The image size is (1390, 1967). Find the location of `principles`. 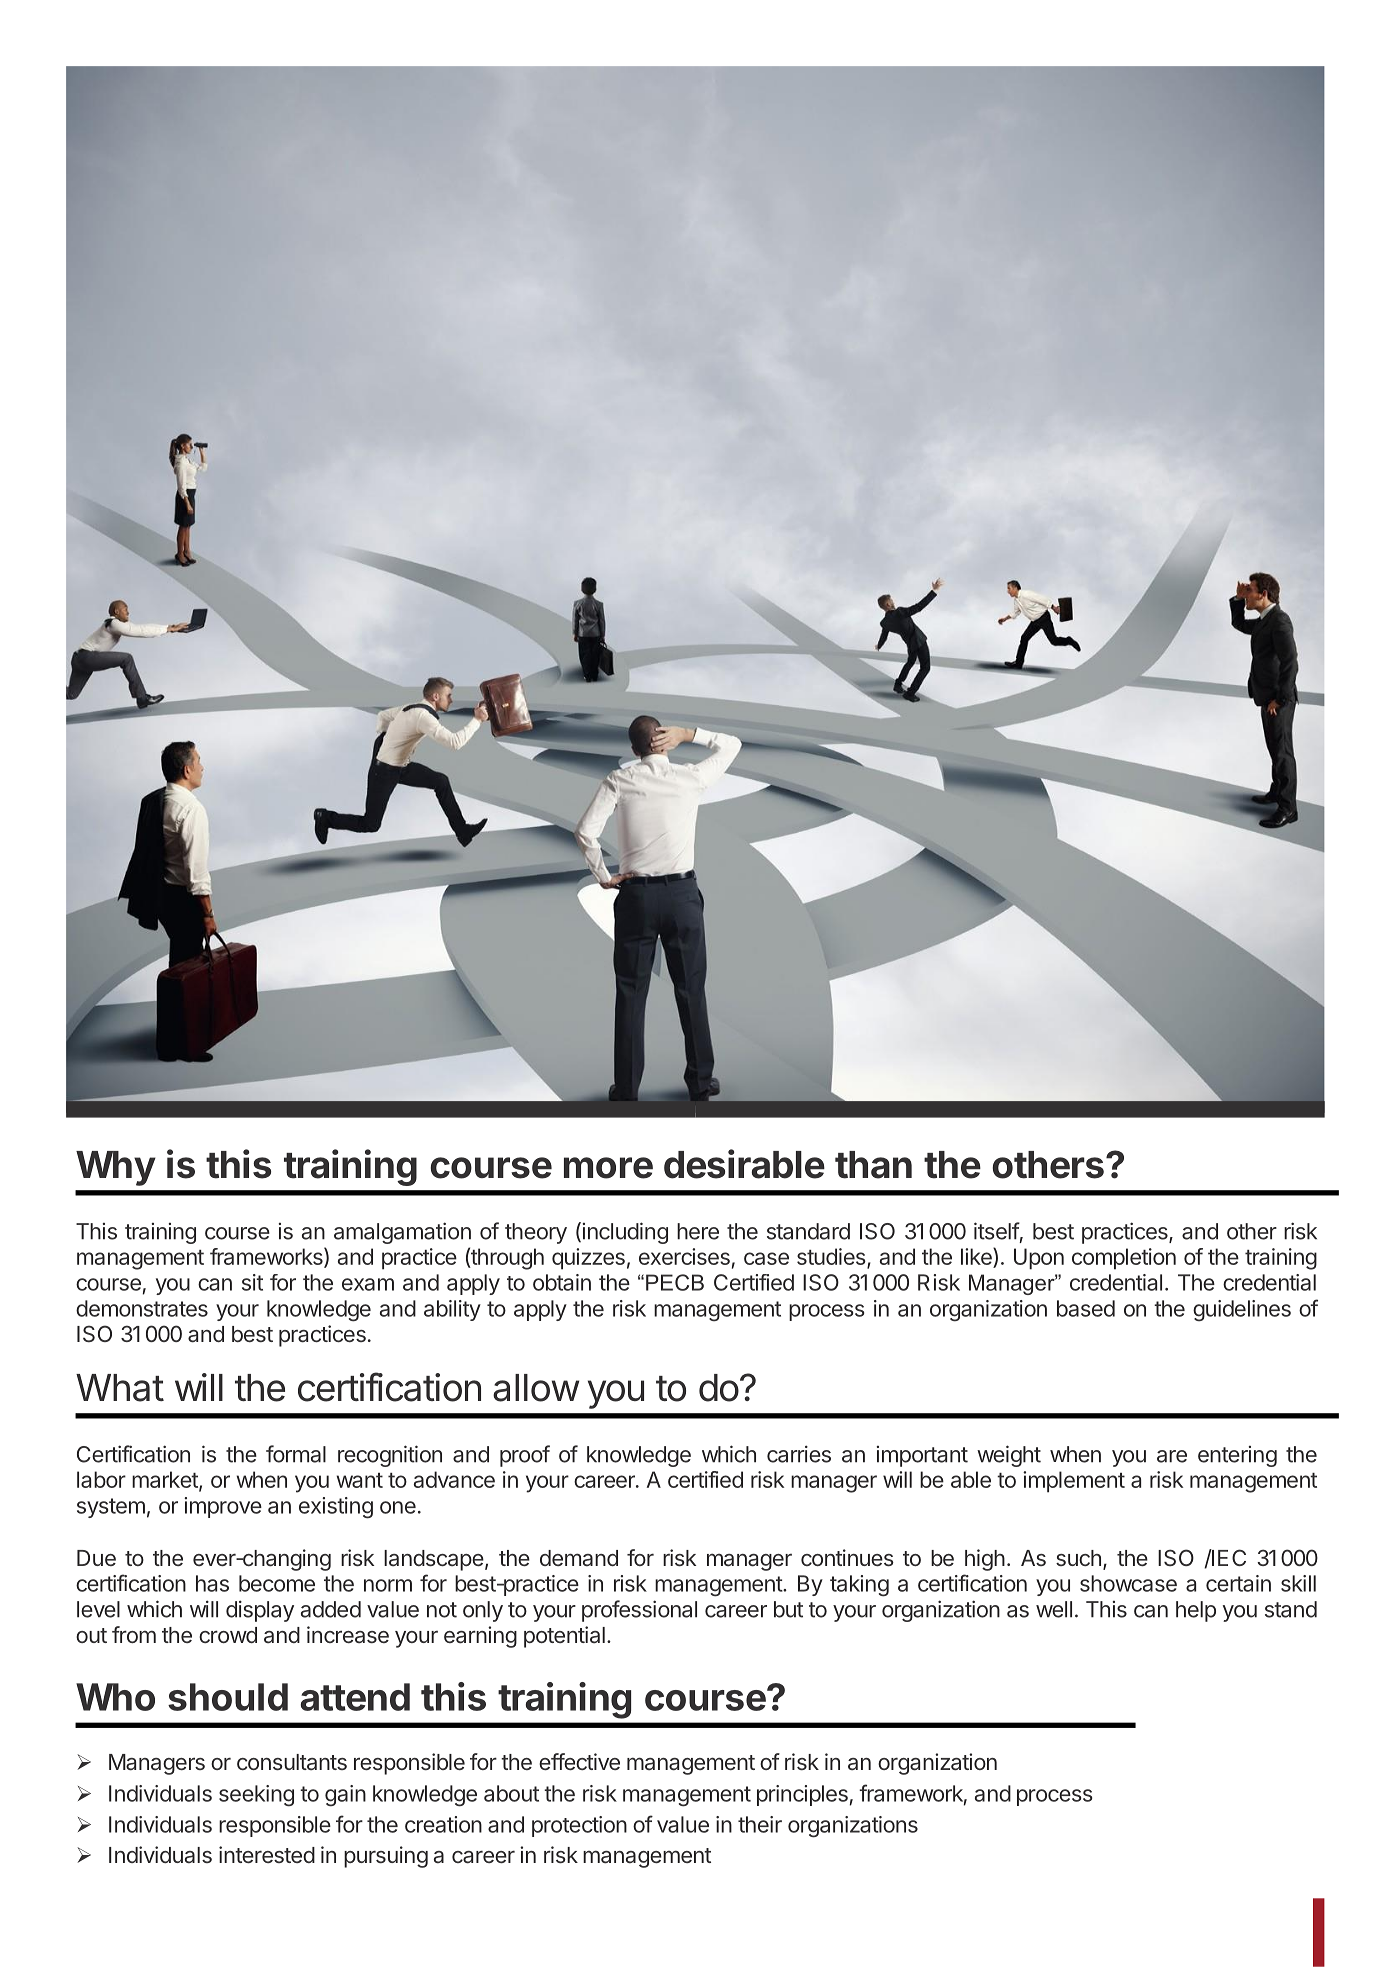

principles is located at coordinates (802, 1795).
